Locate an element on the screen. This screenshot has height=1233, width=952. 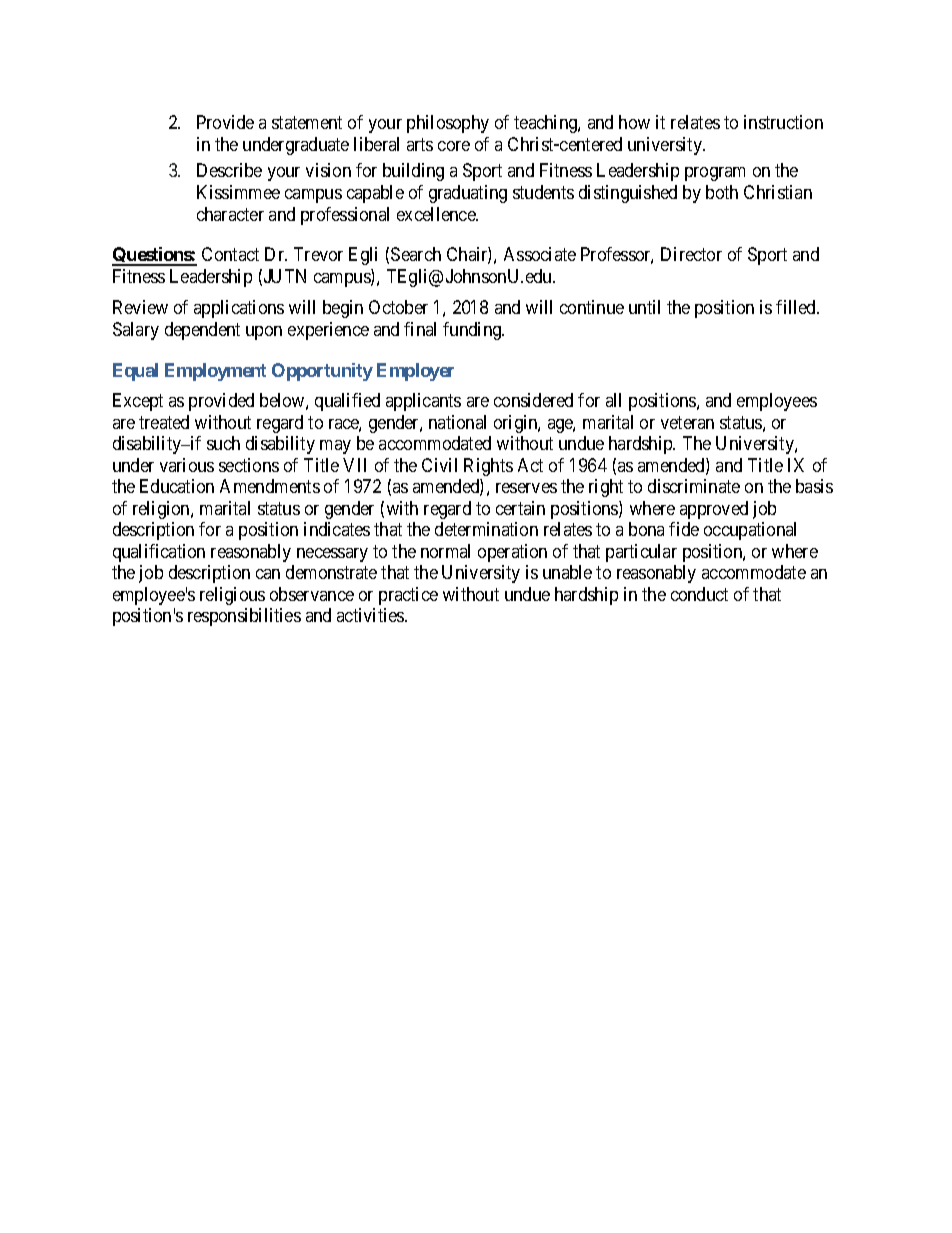
conduct is located at coordinates (699, 594).
